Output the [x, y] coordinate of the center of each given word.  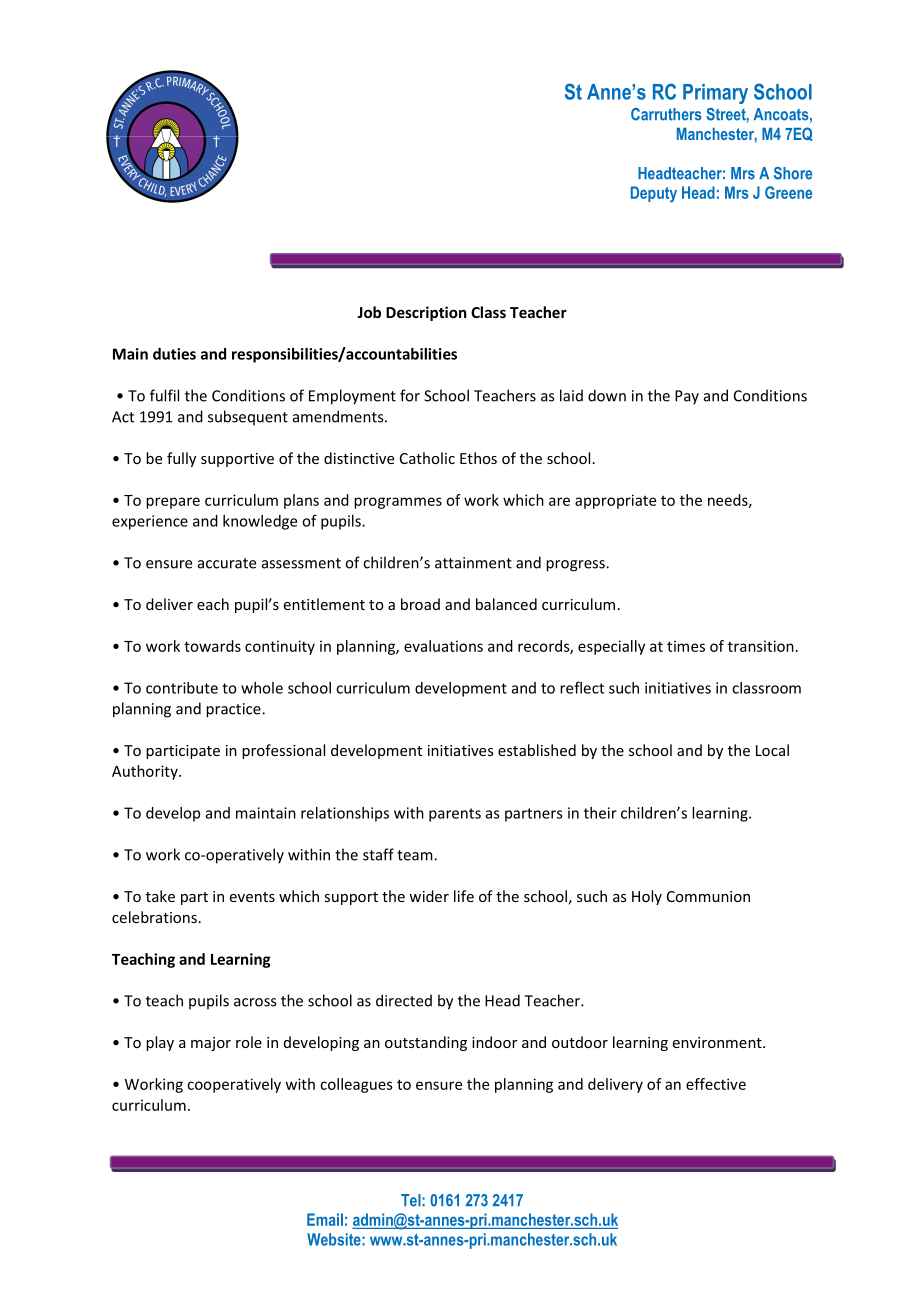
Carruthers [666, 114]
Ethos [478, 458]
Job [369, 312]
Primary [715, 94]
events [252, 897]
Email [325, 1219]
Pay [687, 397]
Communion [708, 896]
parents [455, 815]
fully [181, 459]
